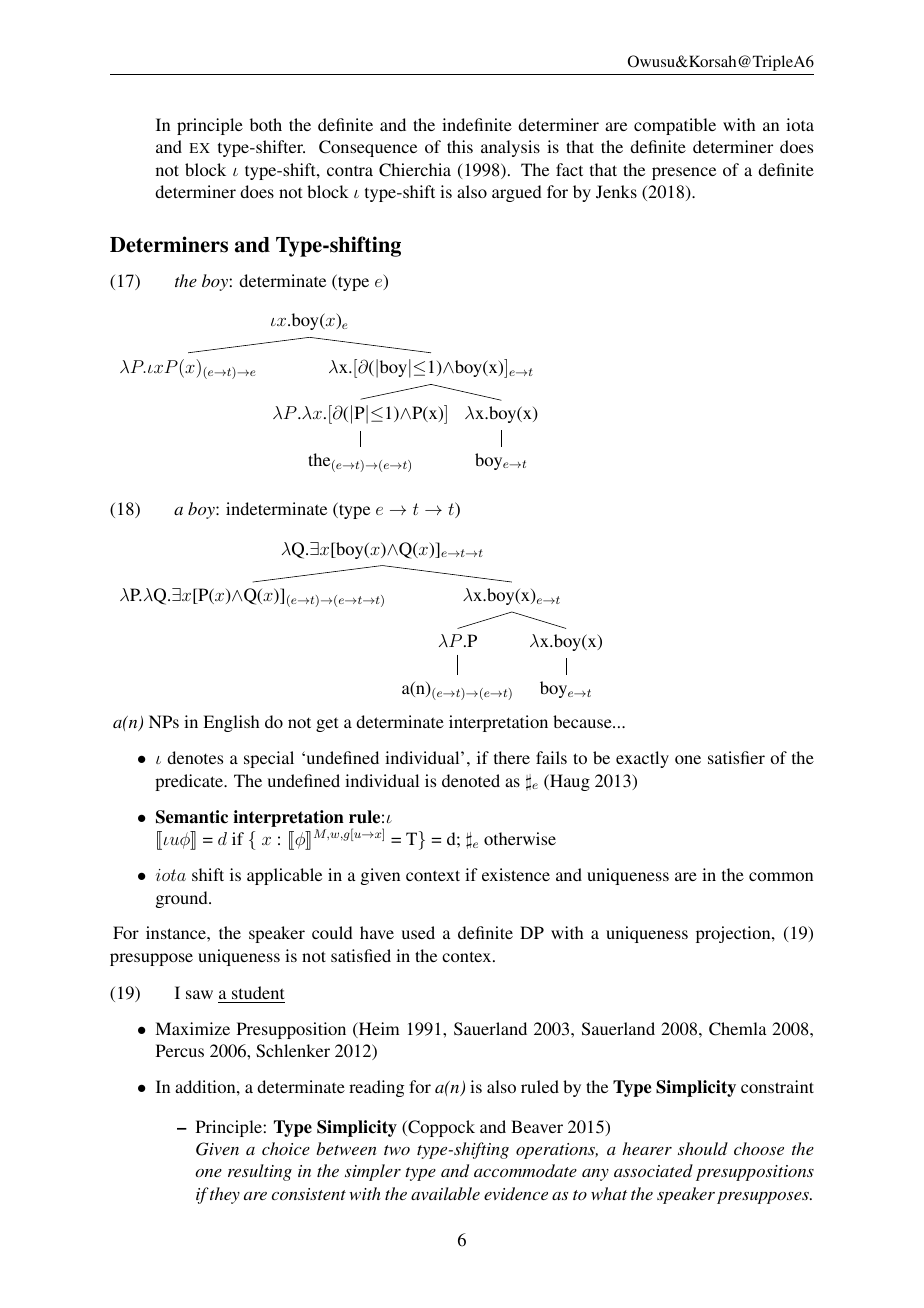  What do you see at coordinates (642, 759) in the image?
I see `exactly` at bounding box center [642, 759].
